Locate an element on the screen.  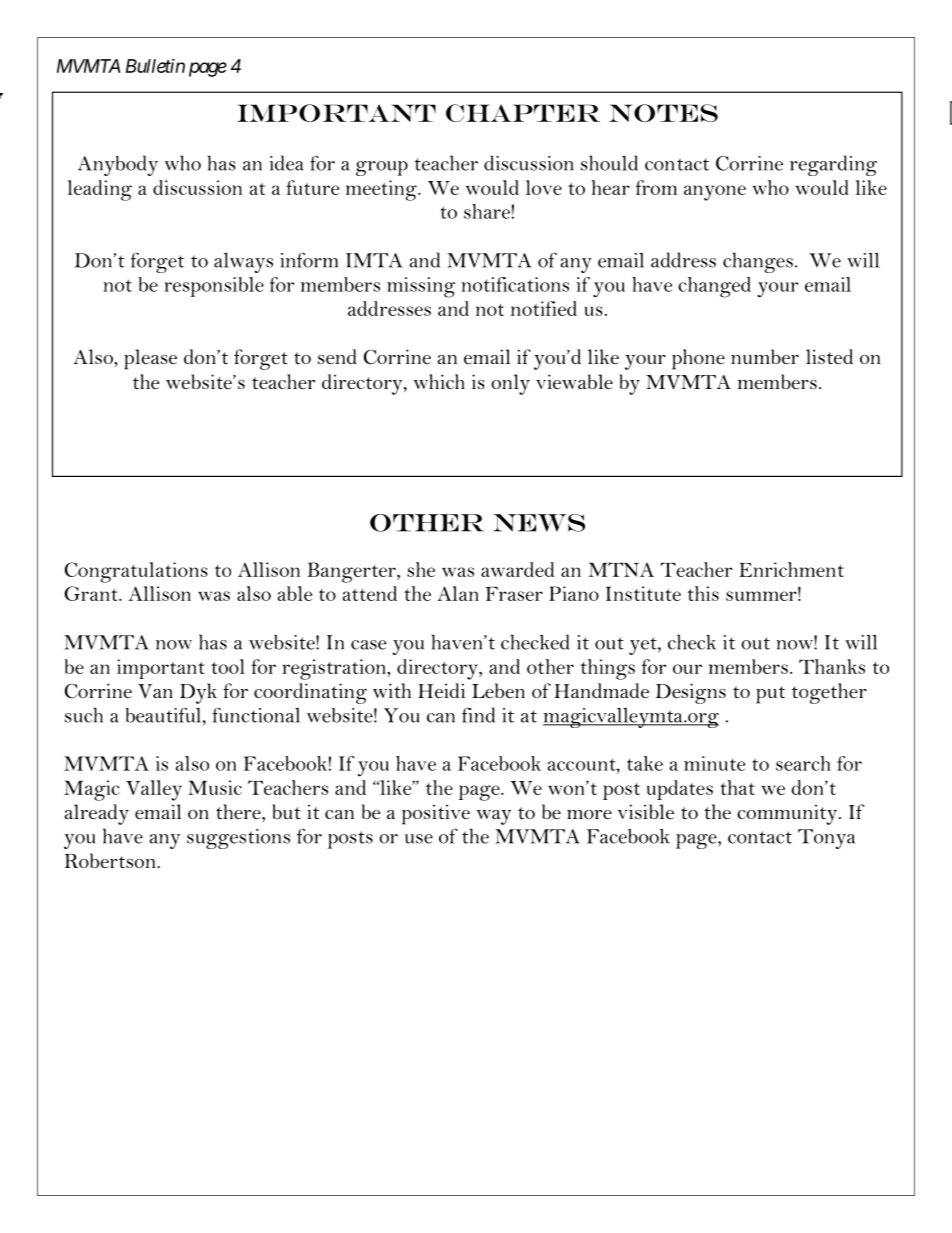
NOTES is located at coordinates (663, 113).
